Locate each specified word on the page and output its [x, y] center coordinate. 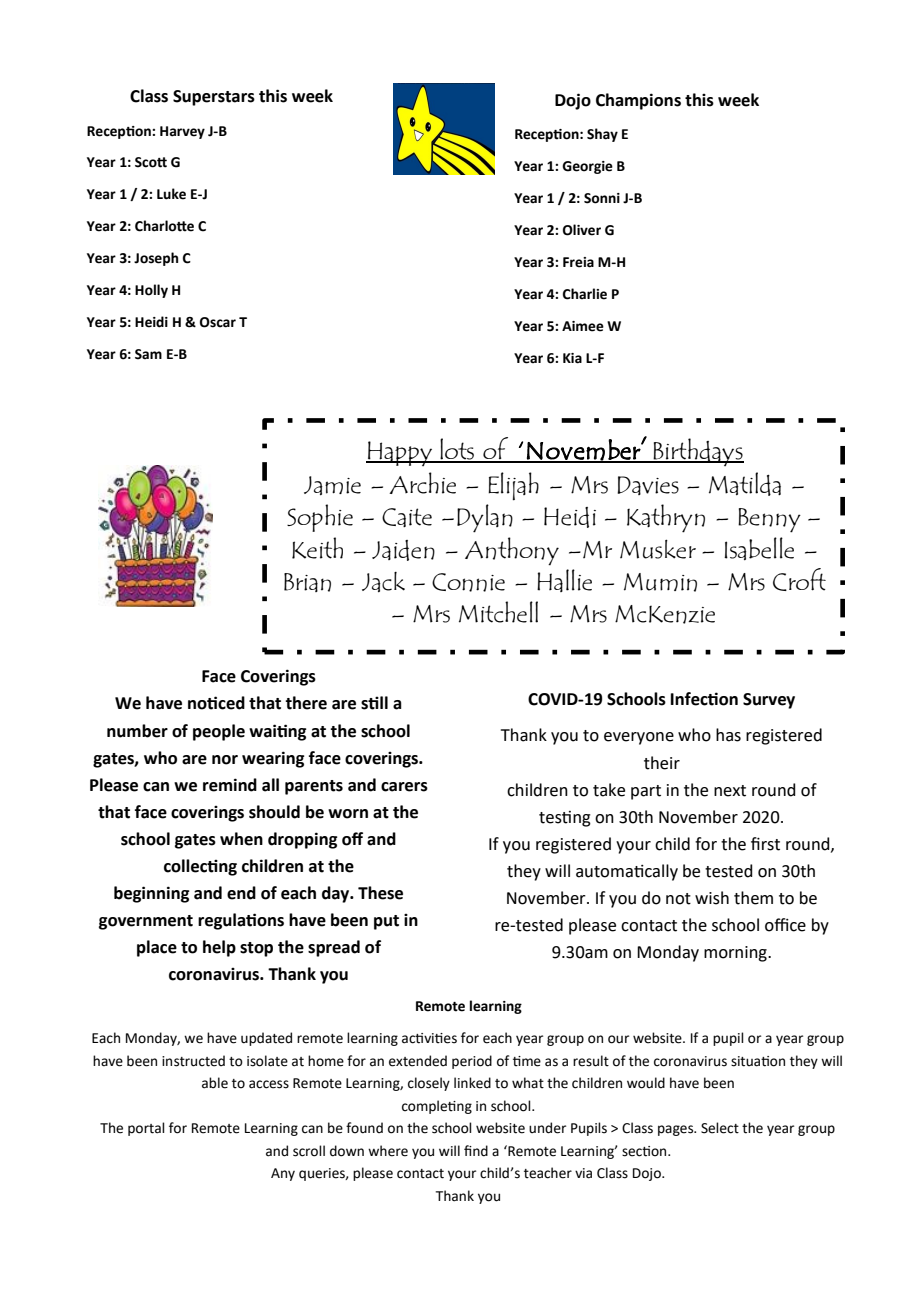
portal [146, 1129]
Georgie [587, 167]
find [476, 1151]
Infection [704, 699]
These [380, 893]
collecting [200, 867]
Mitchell [498, 612]
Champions [638, 101]
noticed [216, 703]
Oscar [218, 322]
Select [720, 1128]
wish [712, 898]
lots [457, 450]
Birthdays [698, 452]
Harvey [182, 132]
